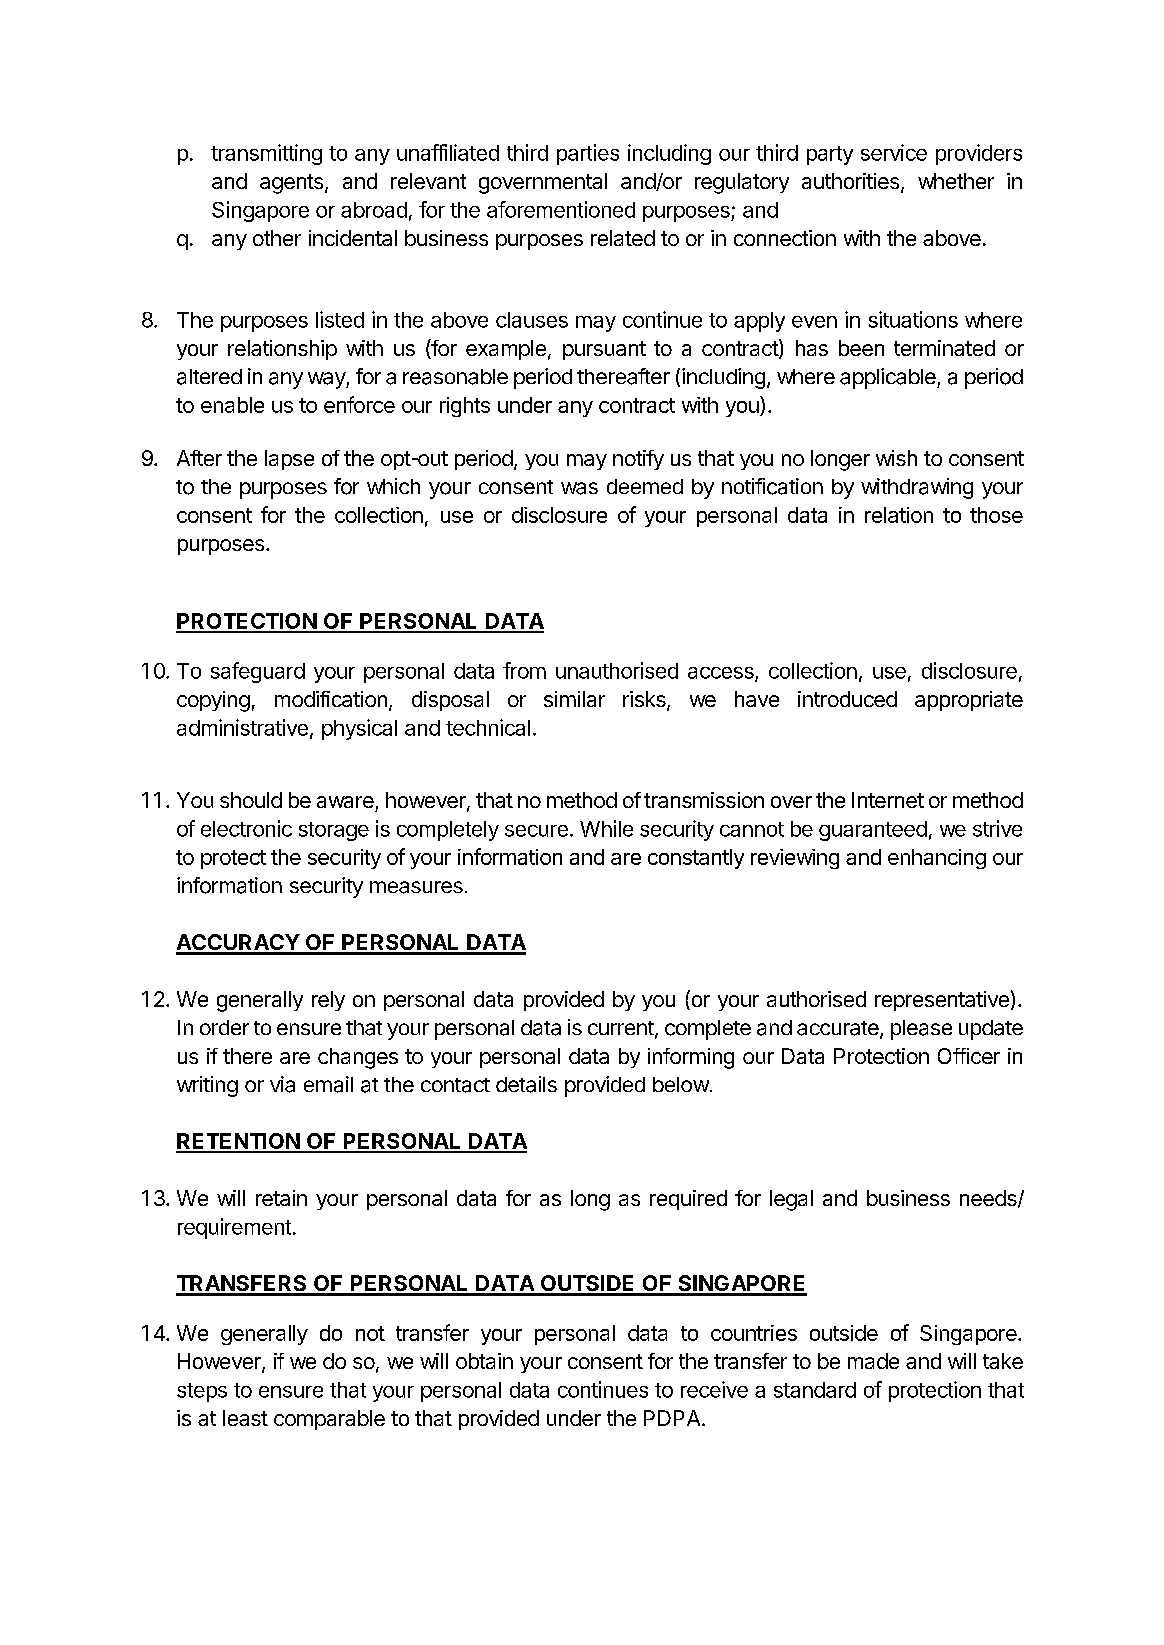 This image has width=1164, height=1645. Describe the element at coordinates (621, 1028) in the image. I see `current` at that location.
